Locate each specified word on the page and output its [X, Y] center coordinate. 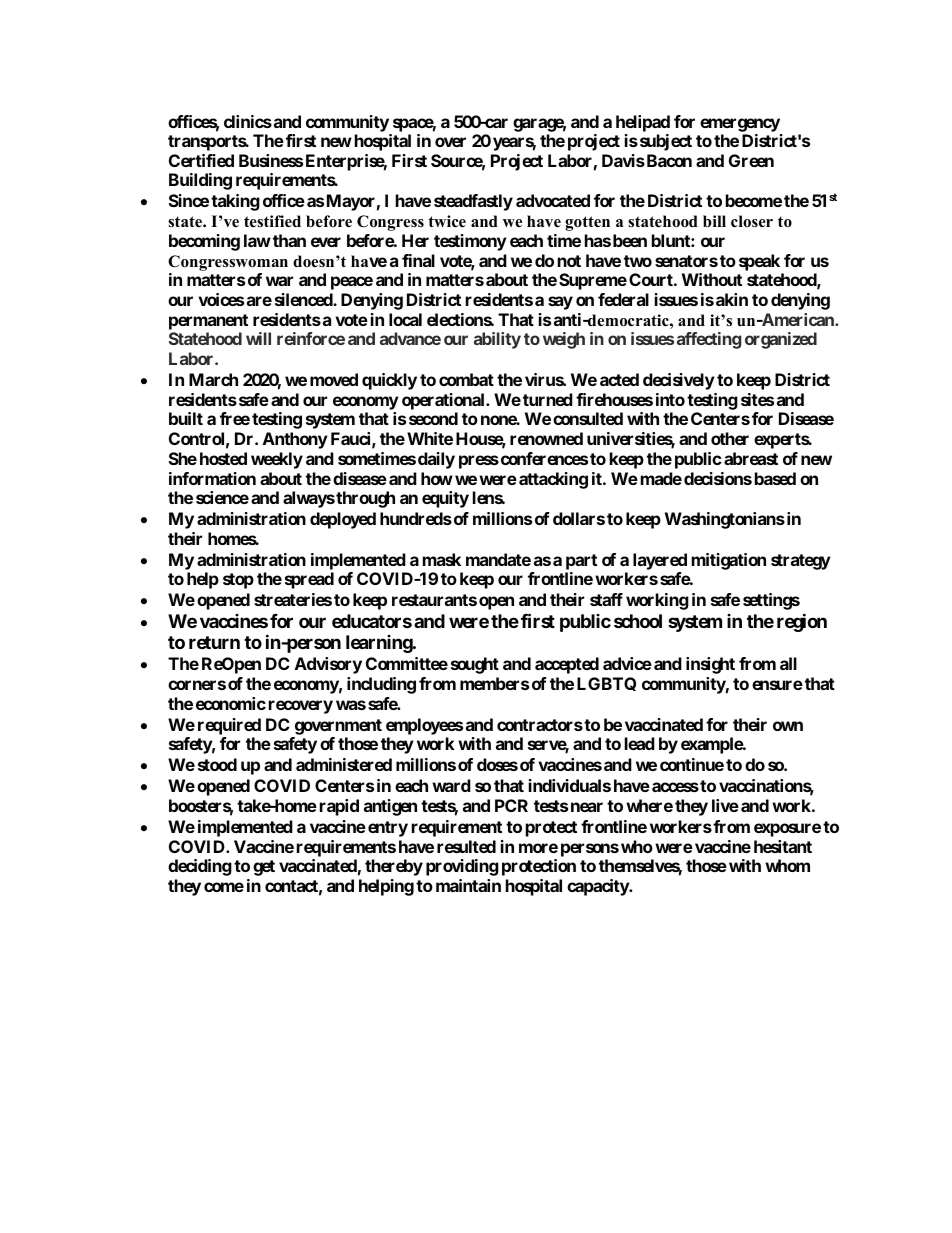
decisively [679, 381]
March [213, 379]
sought [475, 665]
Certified [201, 160]
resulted [466, 846]
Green [751, 160]
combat [466, 379]
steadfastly [473, 202]
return [214, 642]
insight [710, 665]
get [264, 868]
